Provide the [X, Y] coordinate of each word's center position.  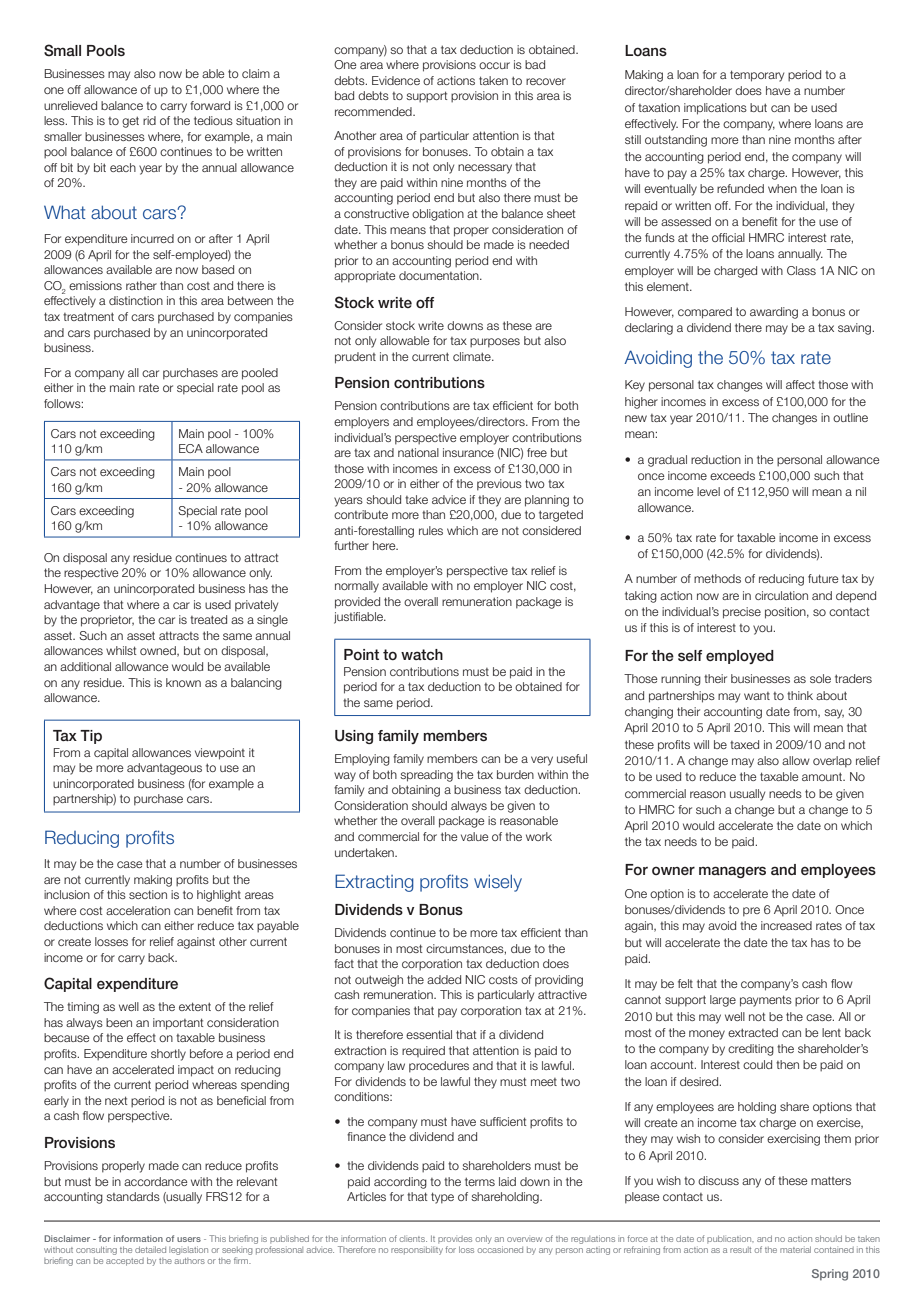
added [444, 979]
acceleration [138, 910]
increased [786, 925]
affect [800, 384]
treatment [88, 316]
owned [159, 651]
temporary [757, 76]
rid [149, 120]
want [757, 696]
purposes [495, 343]
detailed [150, 1249]
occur [494, 65]
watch [422, 654]
